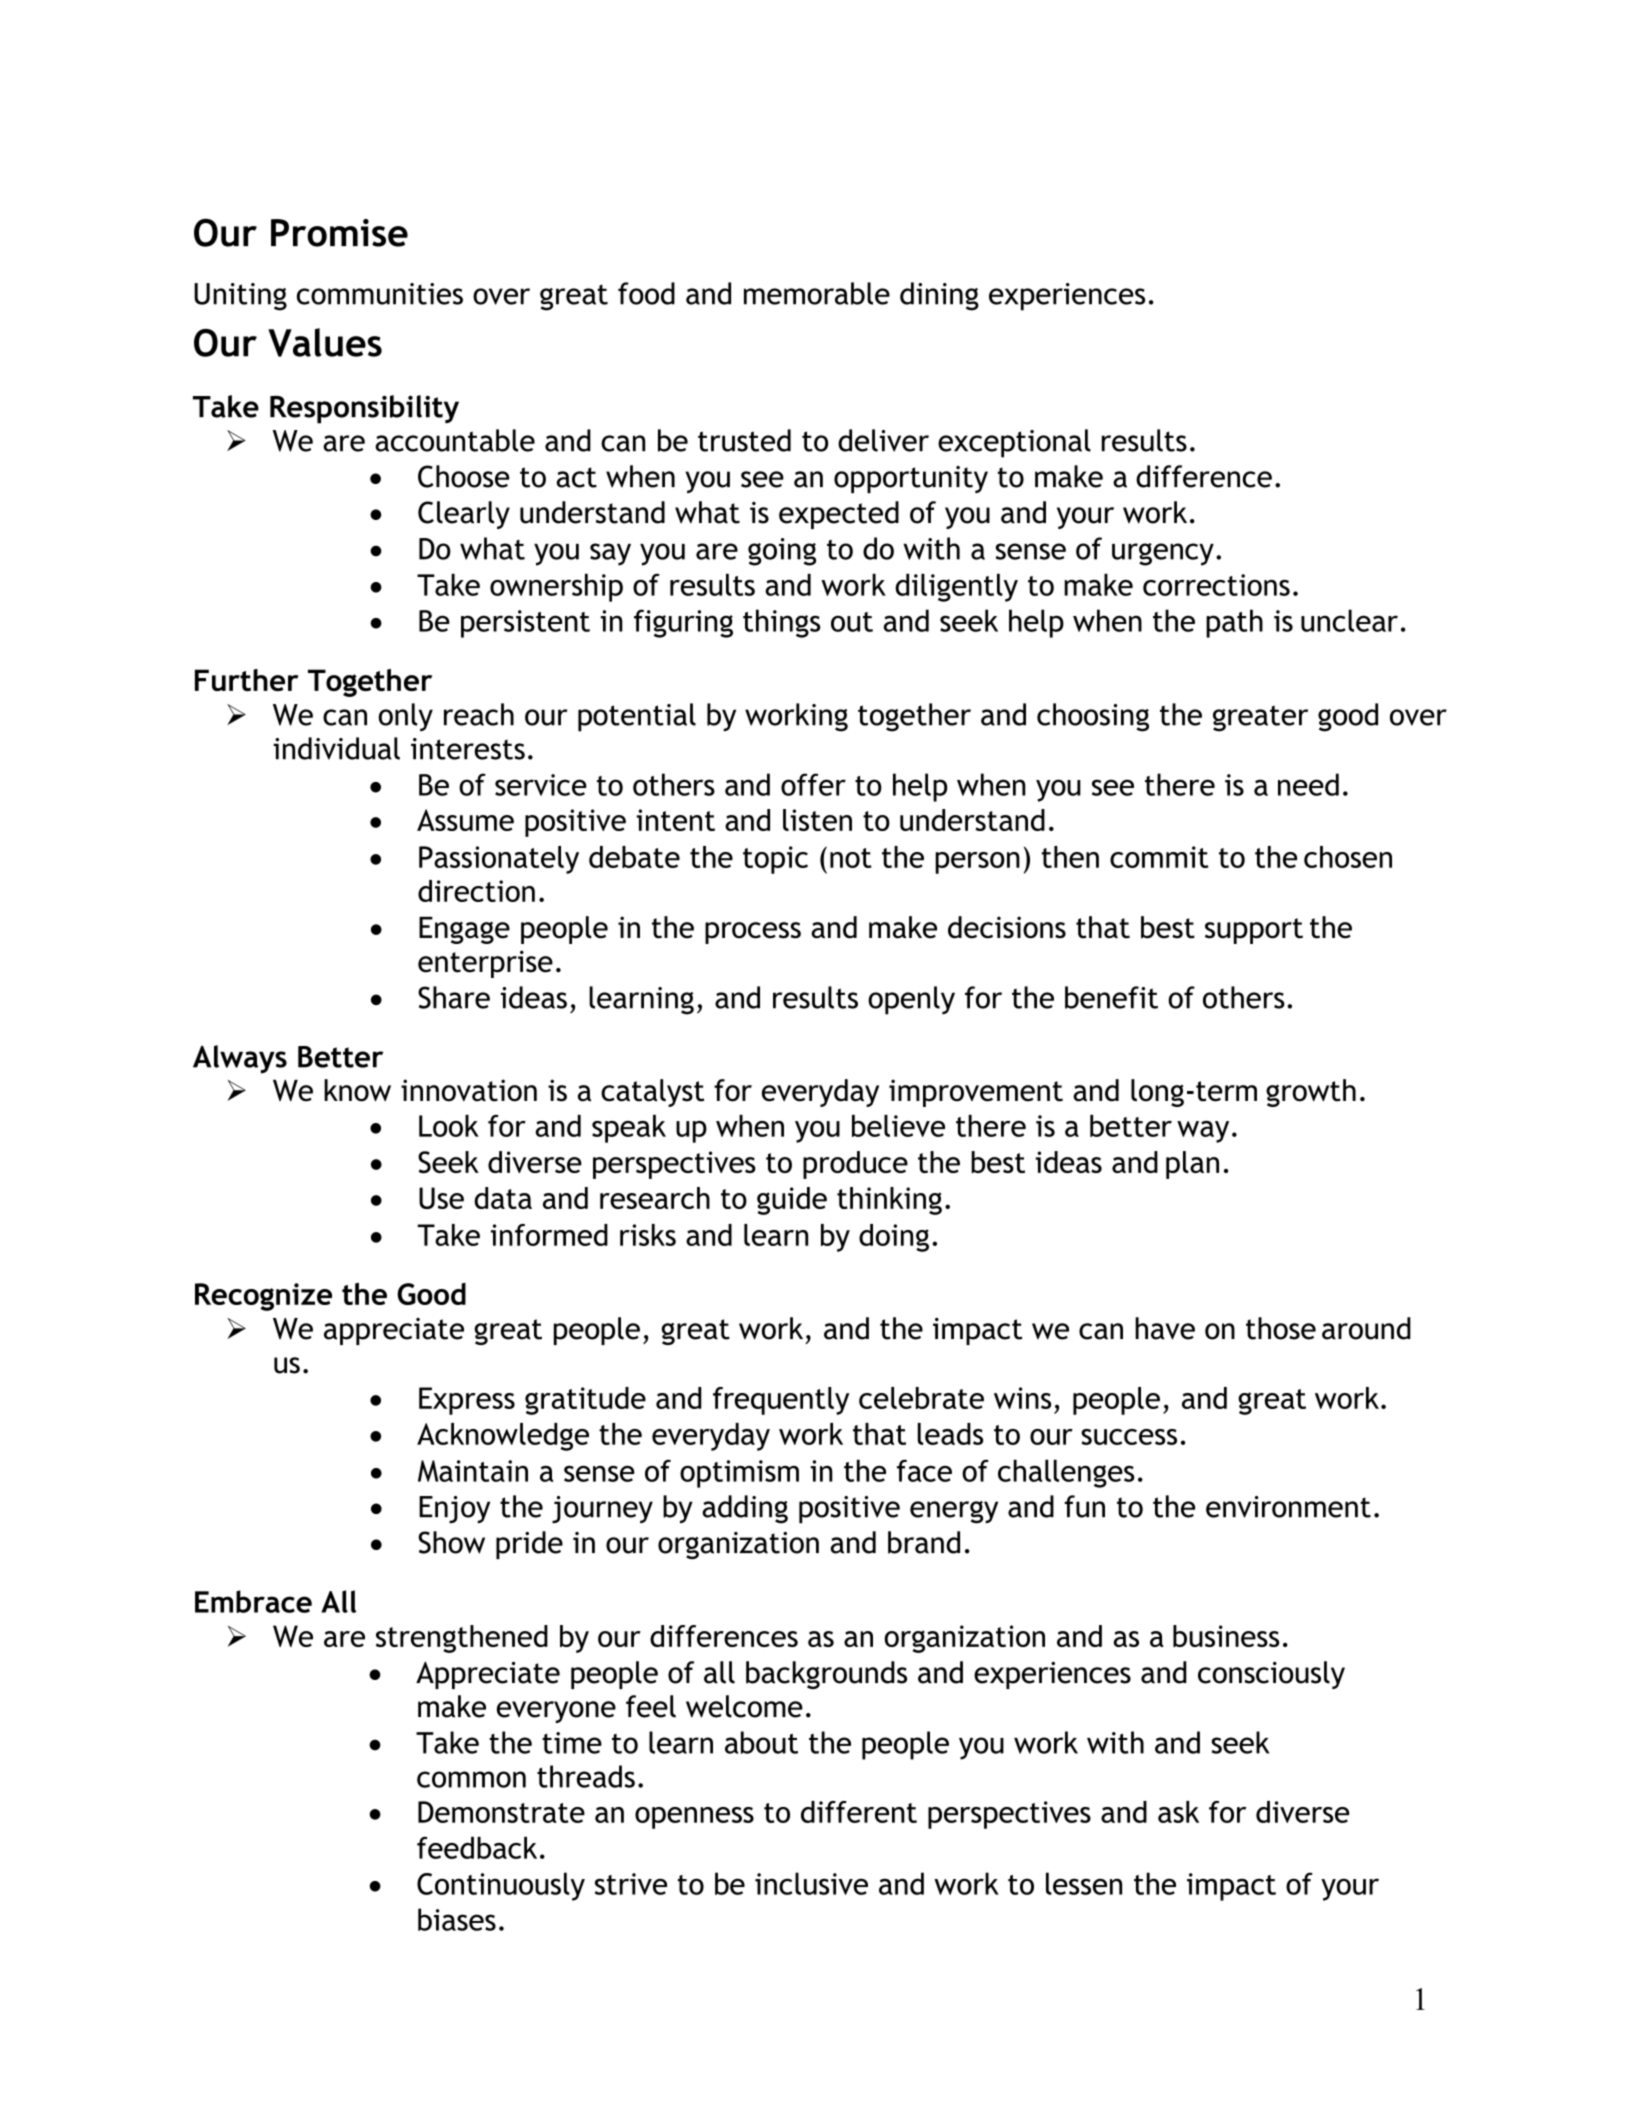  What do you see at coordinates (1178, 1812) in the screenshot?
I see `ask` at bounding box center [1178, 1812].
